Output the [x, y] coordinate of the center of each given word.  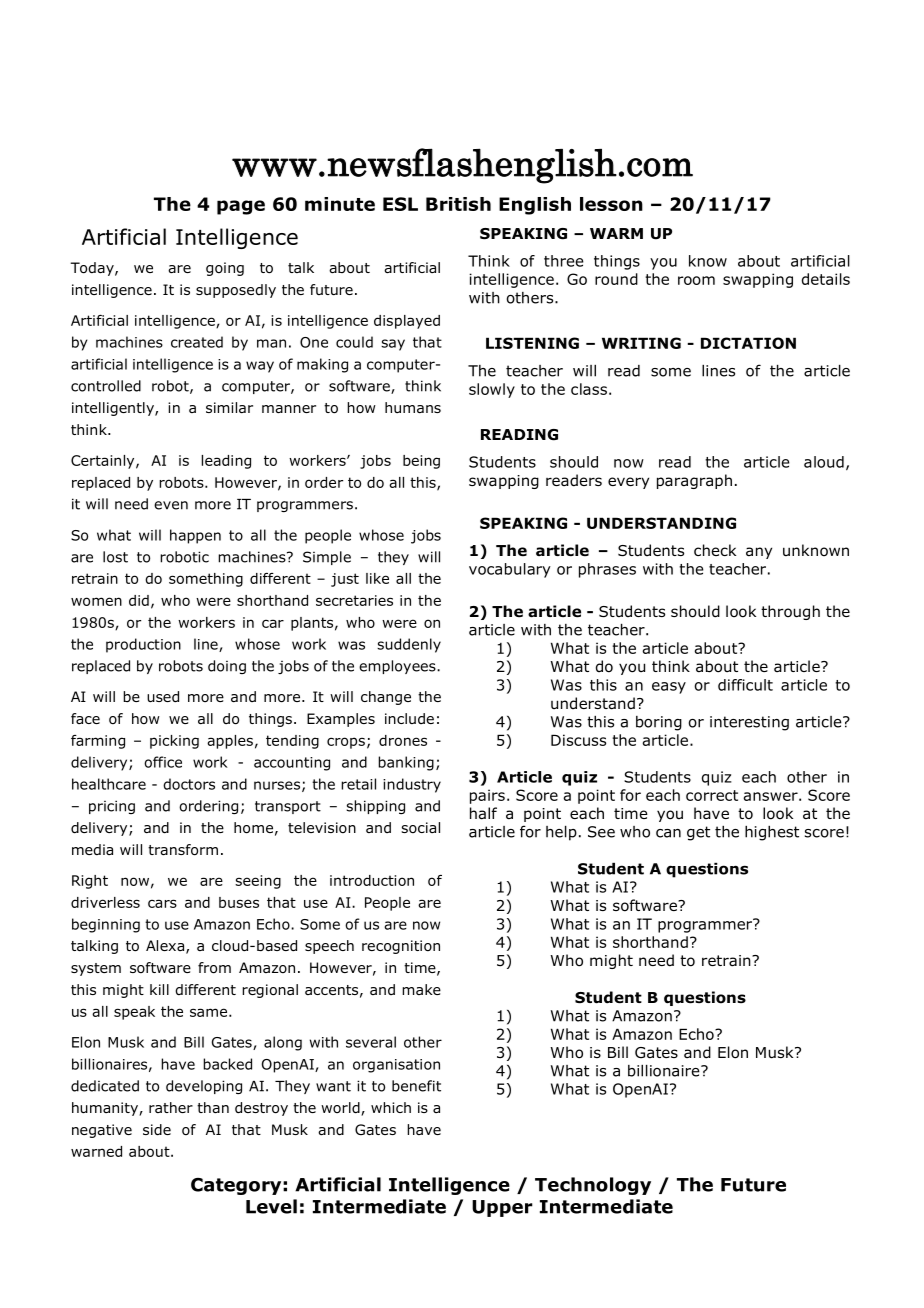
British [458, 204]
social [420, 827]
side [157, 1130]
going [225, 269]
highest [772, 833]
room [696, 280]
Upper [502, 1208]
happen [195, 536]
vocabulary [510, 570]
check [715, 550]
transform [183, 850]
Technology [593, 1186]
